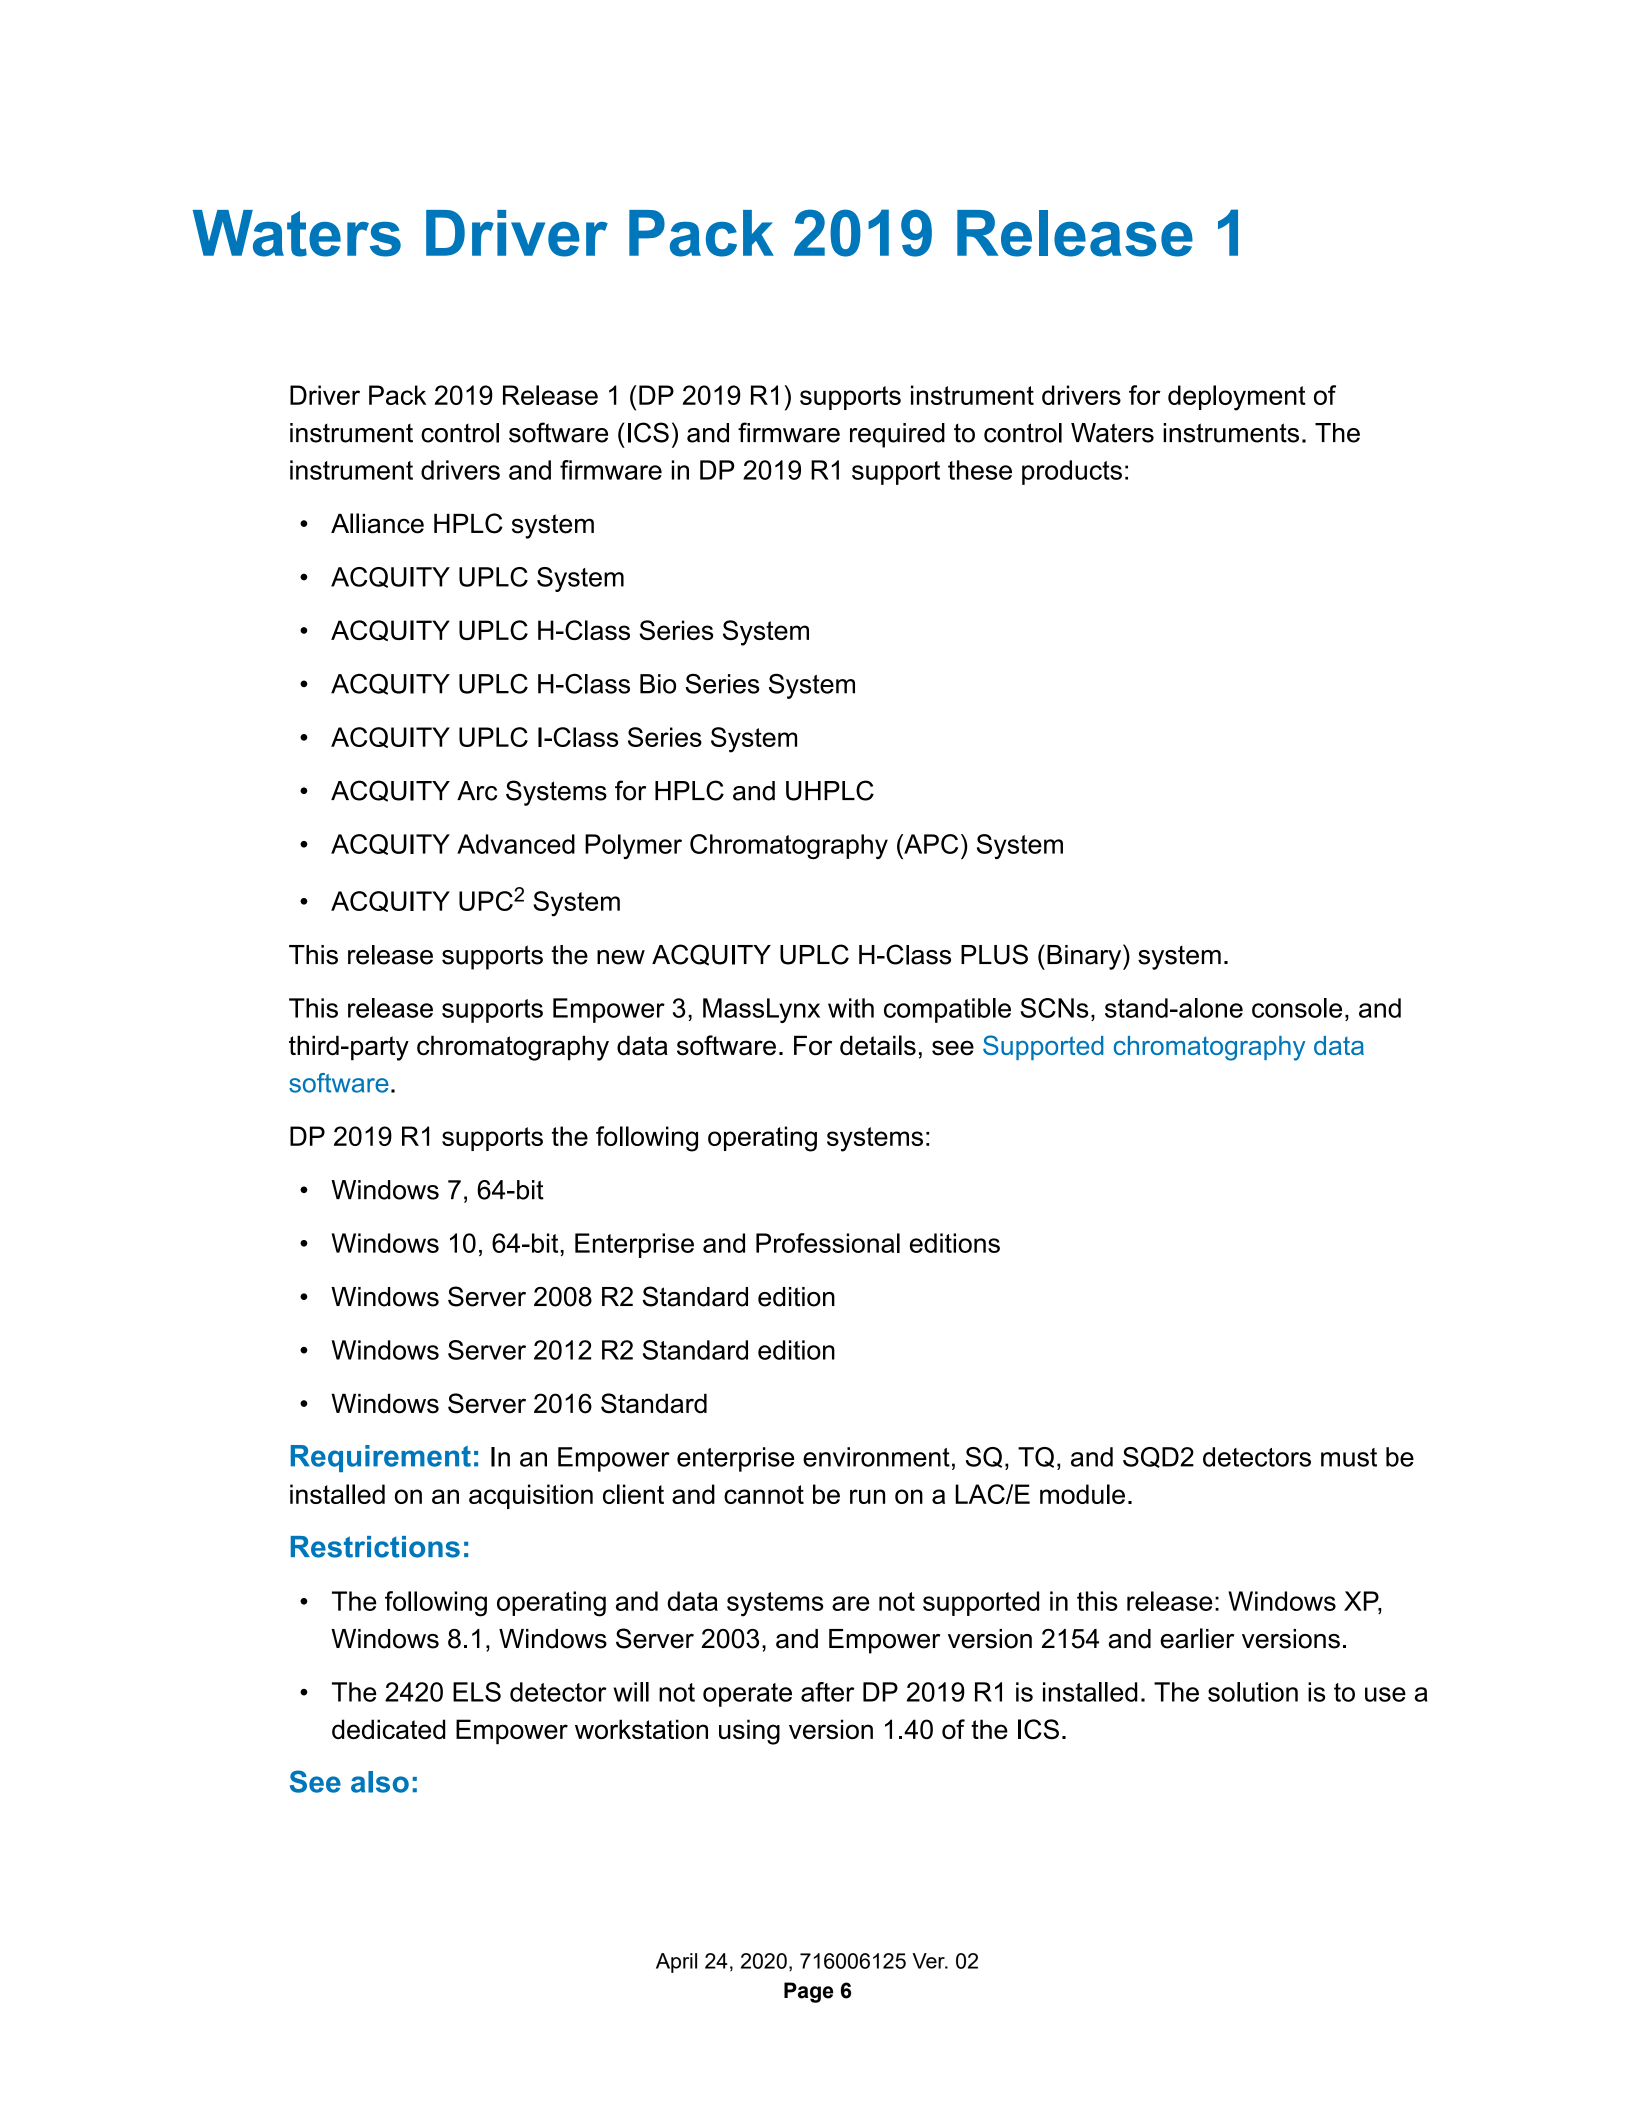 The image size is (1635, 2116). I want to click on acquisition, so click(531, 1496).
